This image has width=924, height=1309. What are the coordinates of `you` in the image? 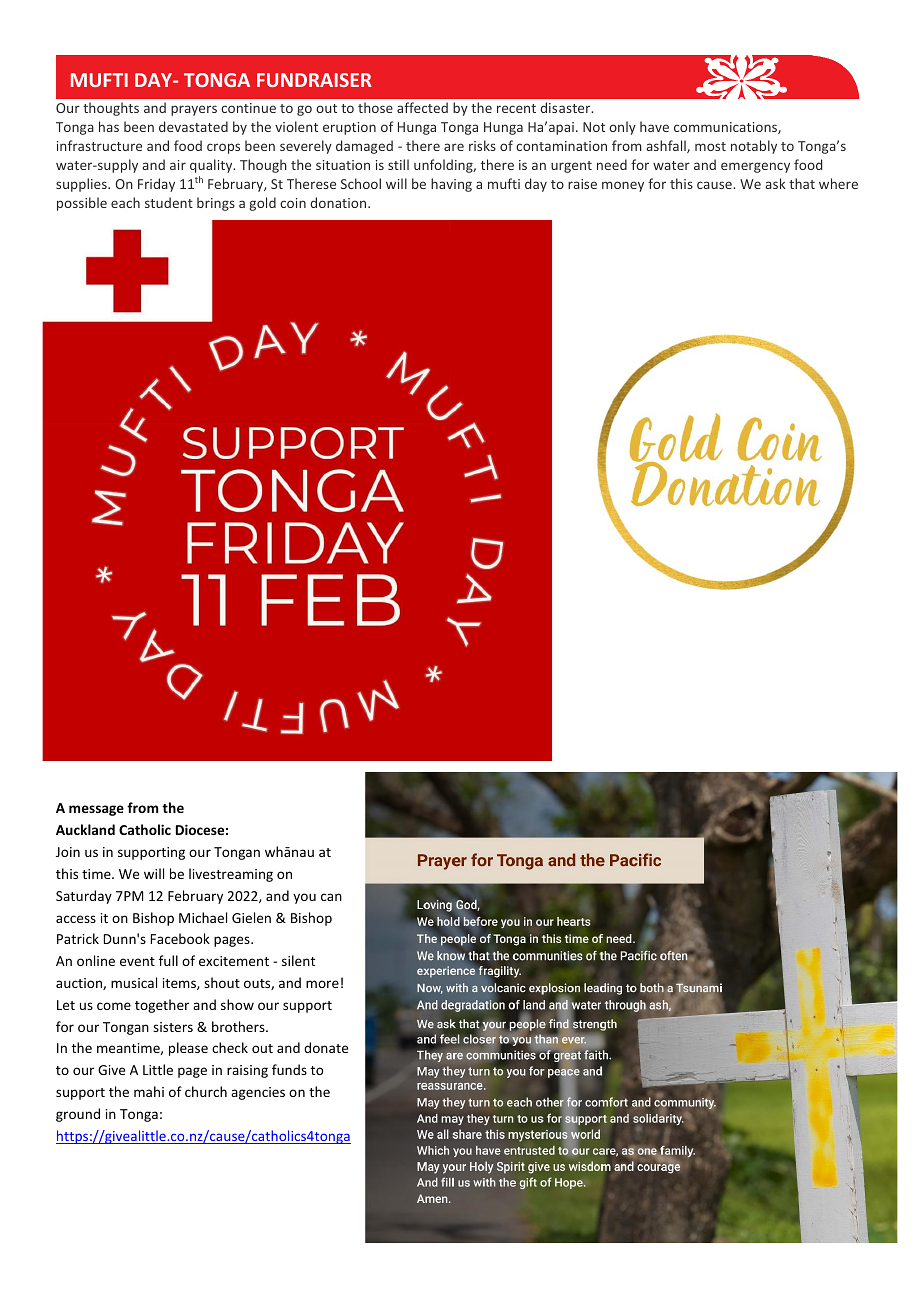 It's located at (304, 898).
